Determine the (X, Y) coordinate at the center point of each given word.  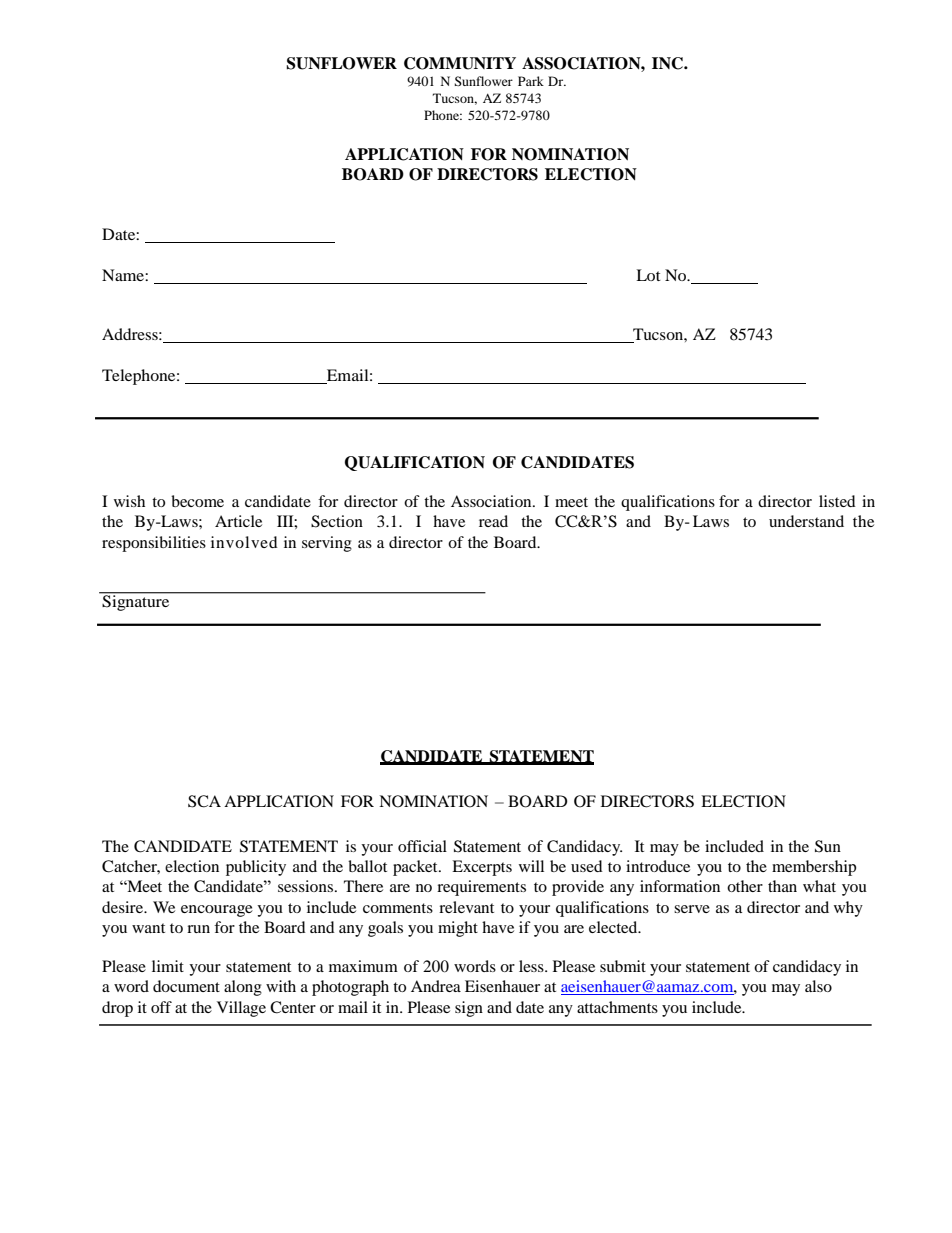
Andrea (436, 986)
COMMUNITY (460, 63)
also (818, 986)
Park (531, 81)
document (186, 986)
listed (837, 501)
